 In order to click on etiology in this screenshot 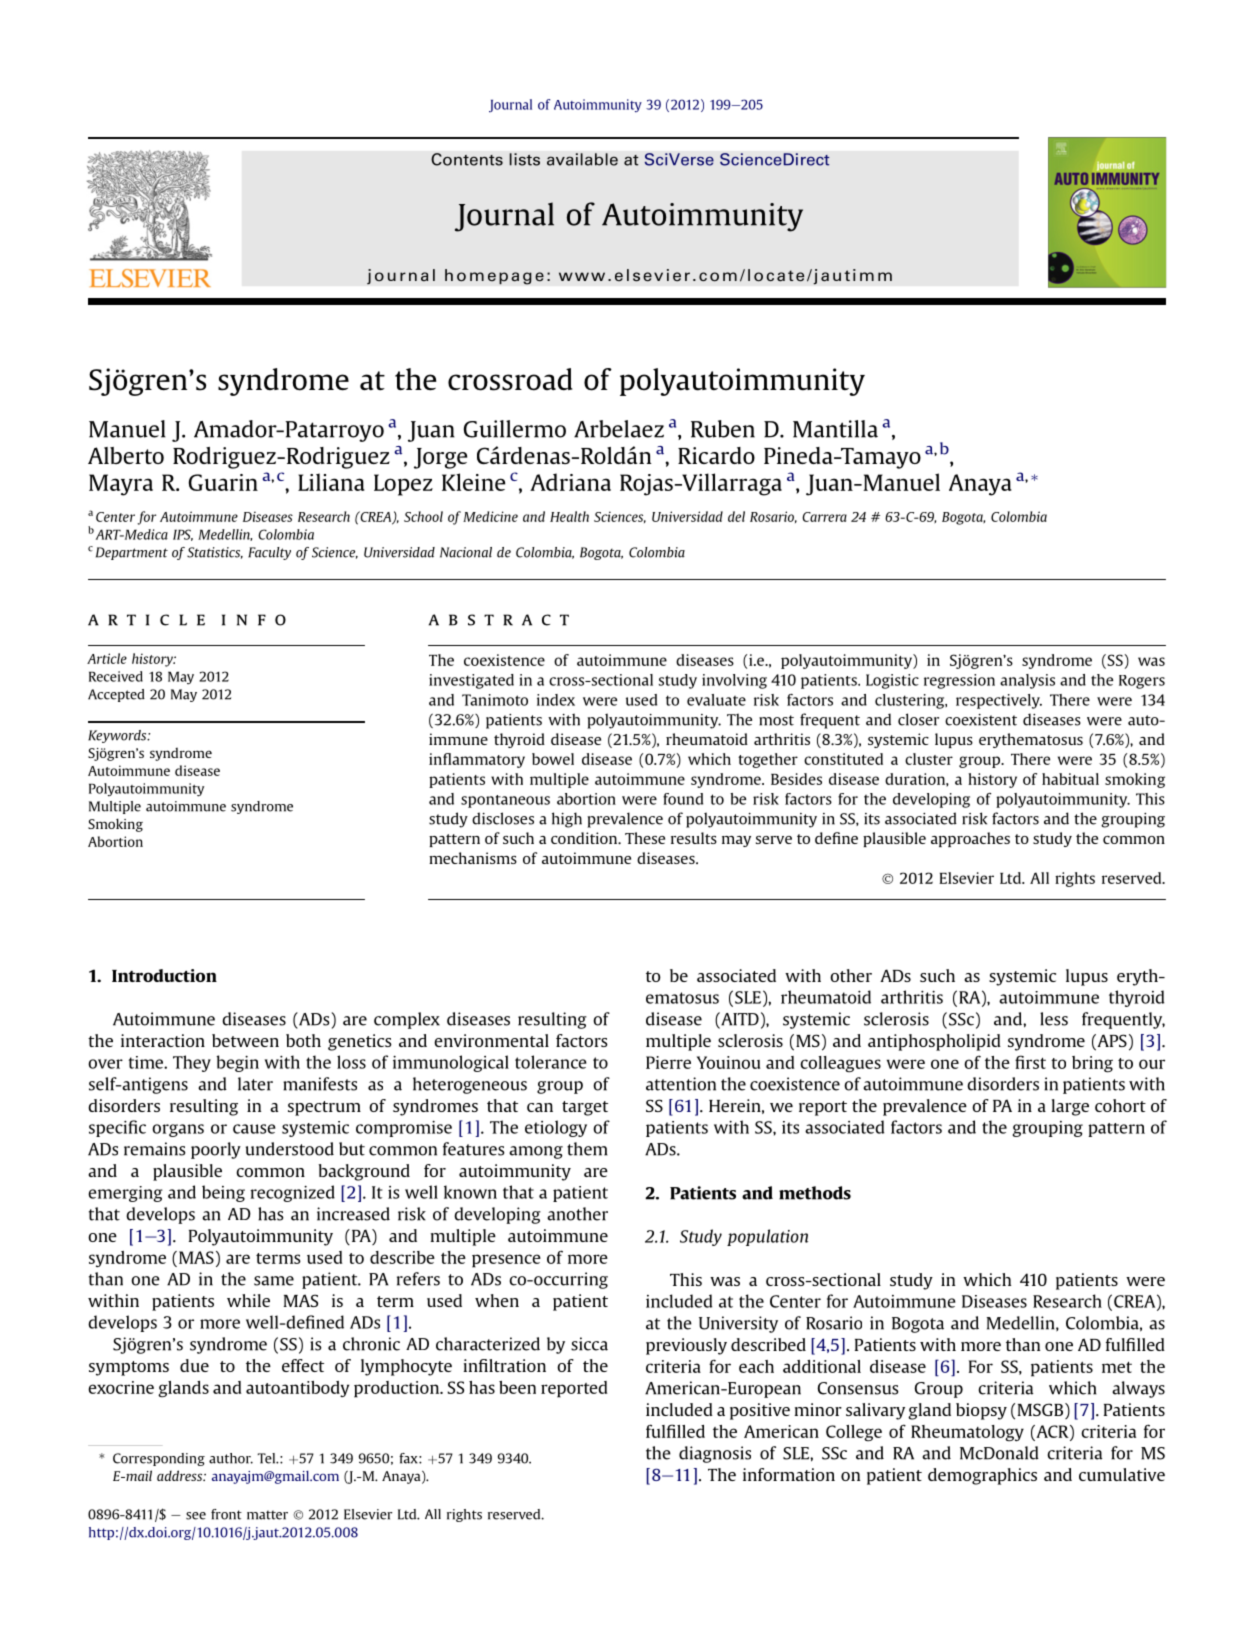, I will do `click(556, 1128)`.
